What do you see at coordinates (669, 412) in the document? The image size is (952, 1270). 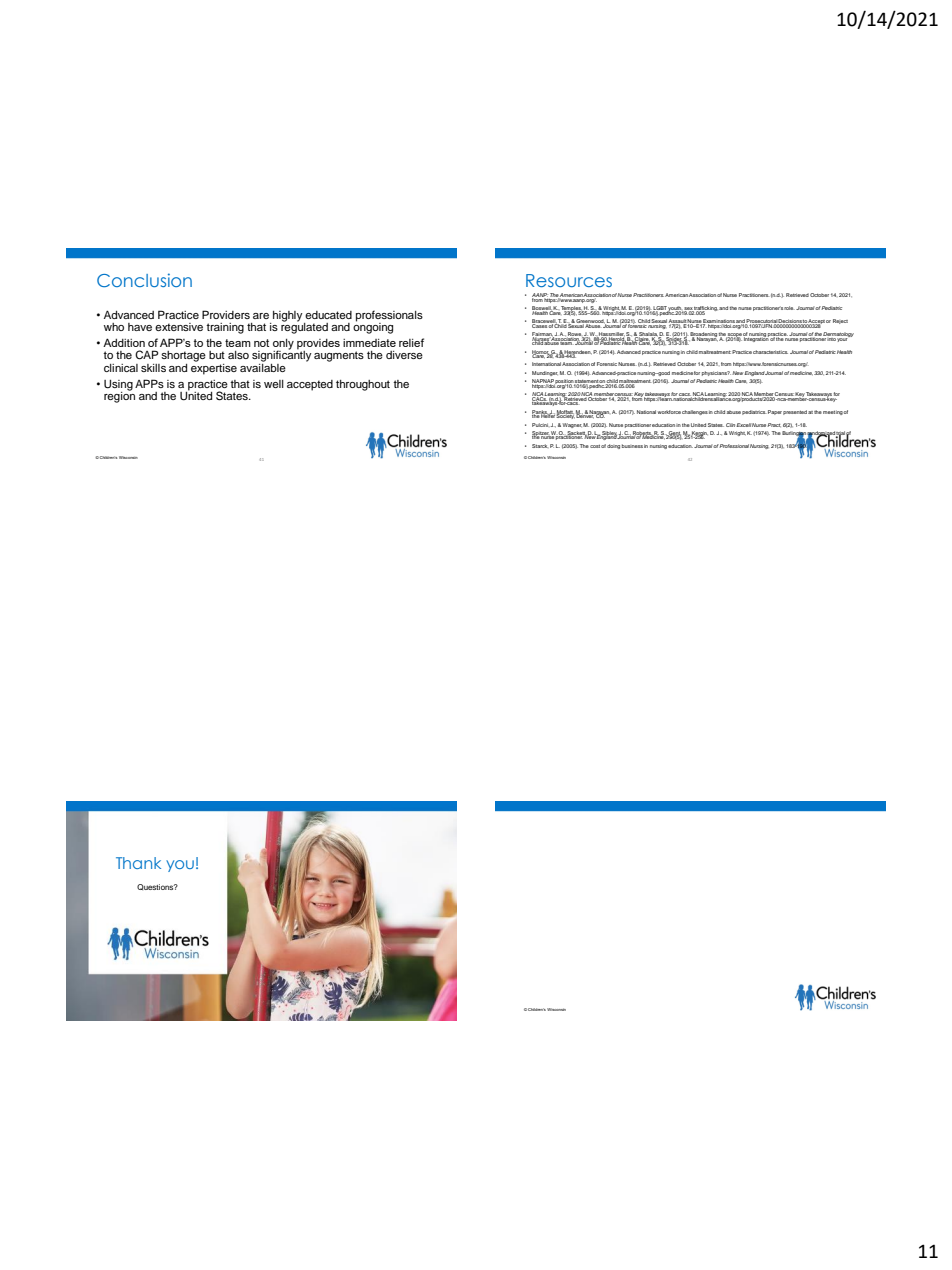 I see `workforce` at bounding box center [669, 412].
